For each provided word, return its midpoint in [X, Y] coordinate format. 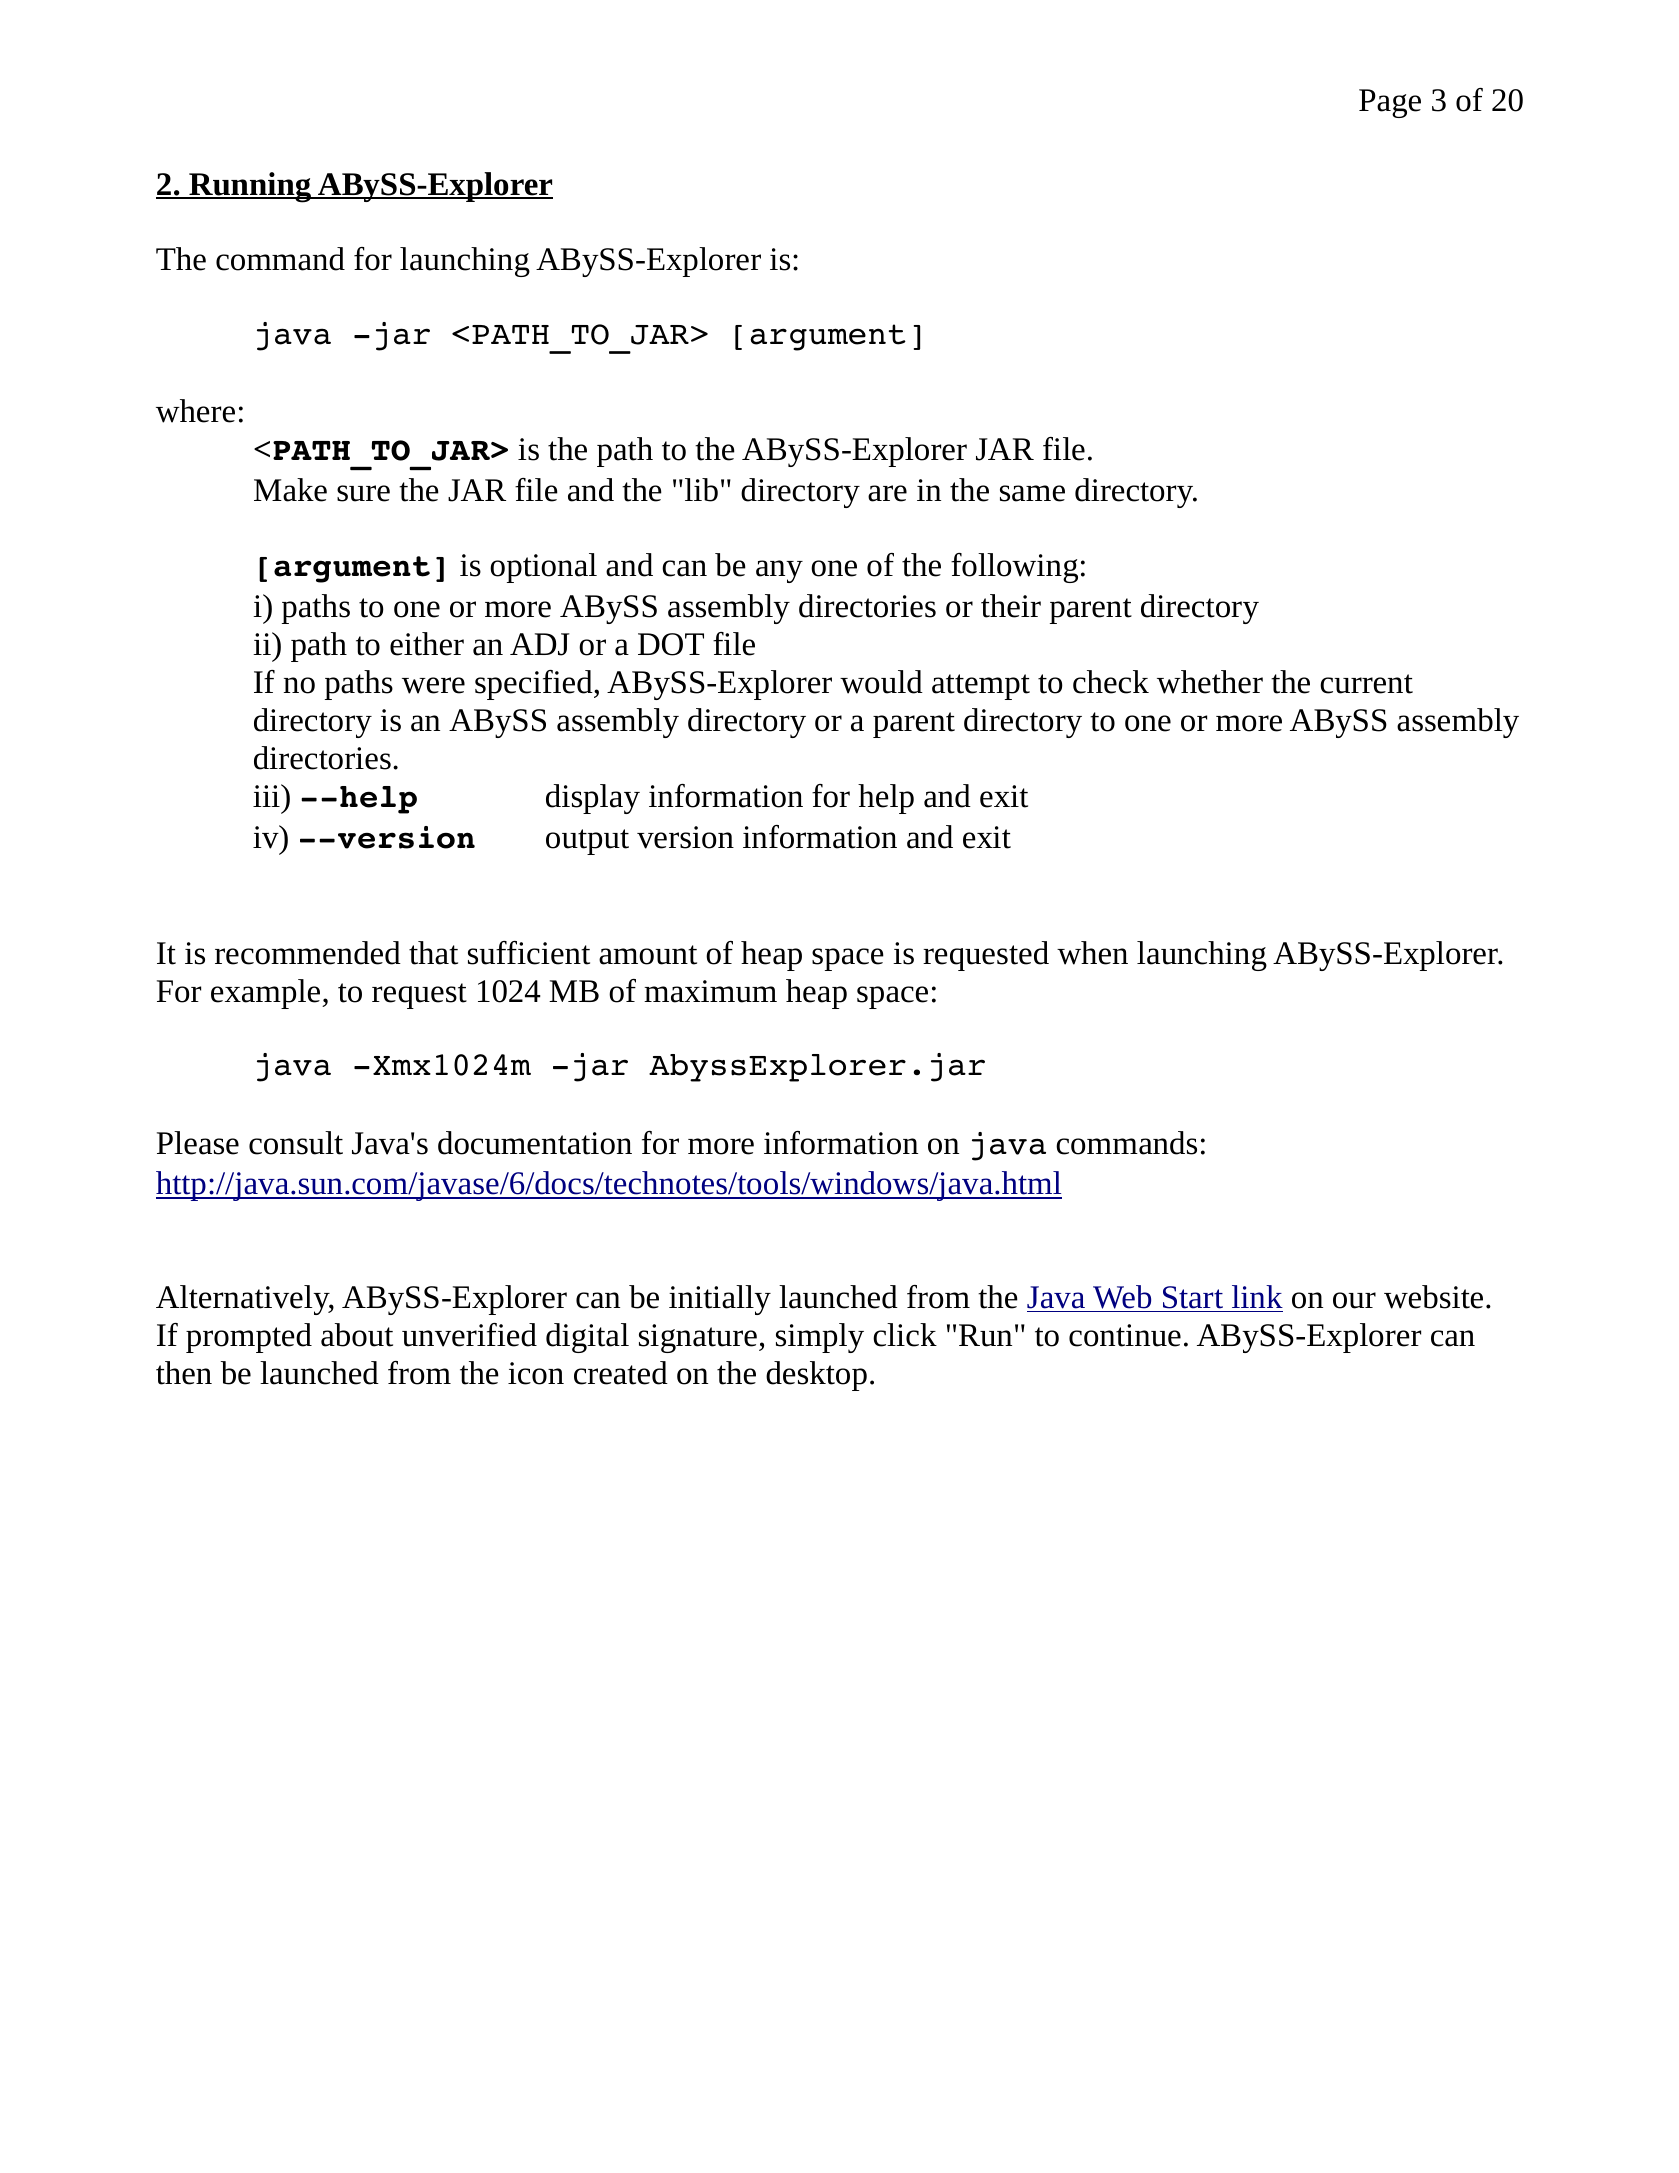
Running [250, 187]
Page [1390, 103]
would [881, 682]
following [1014, 568]
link [1257, 1296]
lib [701, 490]
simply [820, 1338]
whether [1210, 682]
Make [290, 490]
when [1092, 953]
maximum [710, 991]
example [267, 994]
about [357, 1335]
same [1032, 493]
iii [267, 795]
